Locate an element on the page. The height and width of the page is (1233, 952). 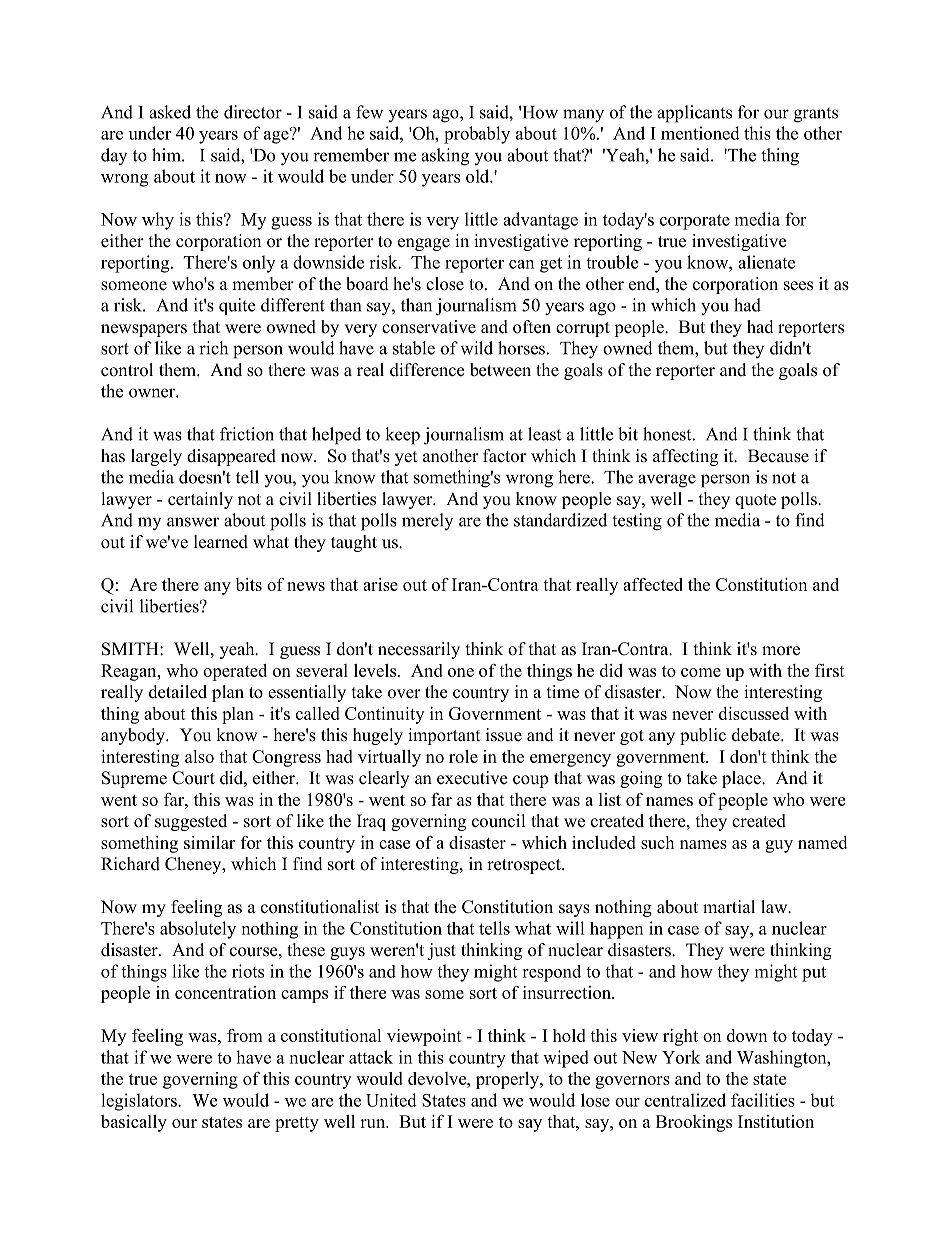
place is located at coordinates (742, 779).
